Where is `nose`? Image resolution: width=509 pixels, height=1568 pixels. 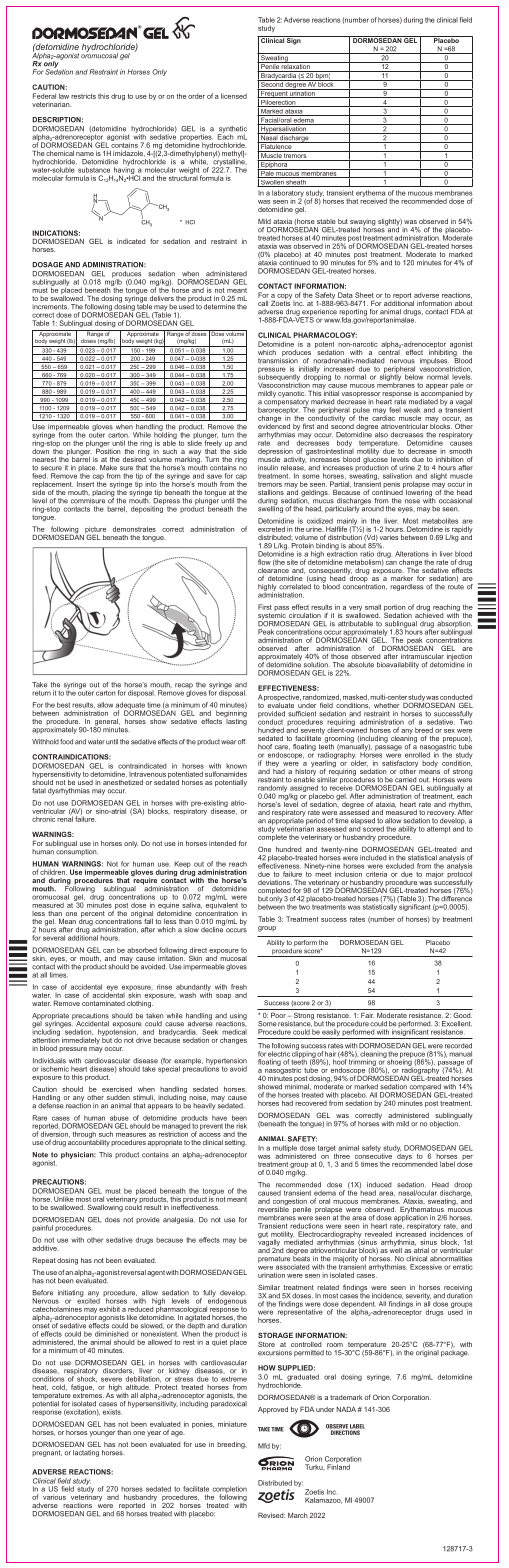 nose is located at coordinates (412, 501).
